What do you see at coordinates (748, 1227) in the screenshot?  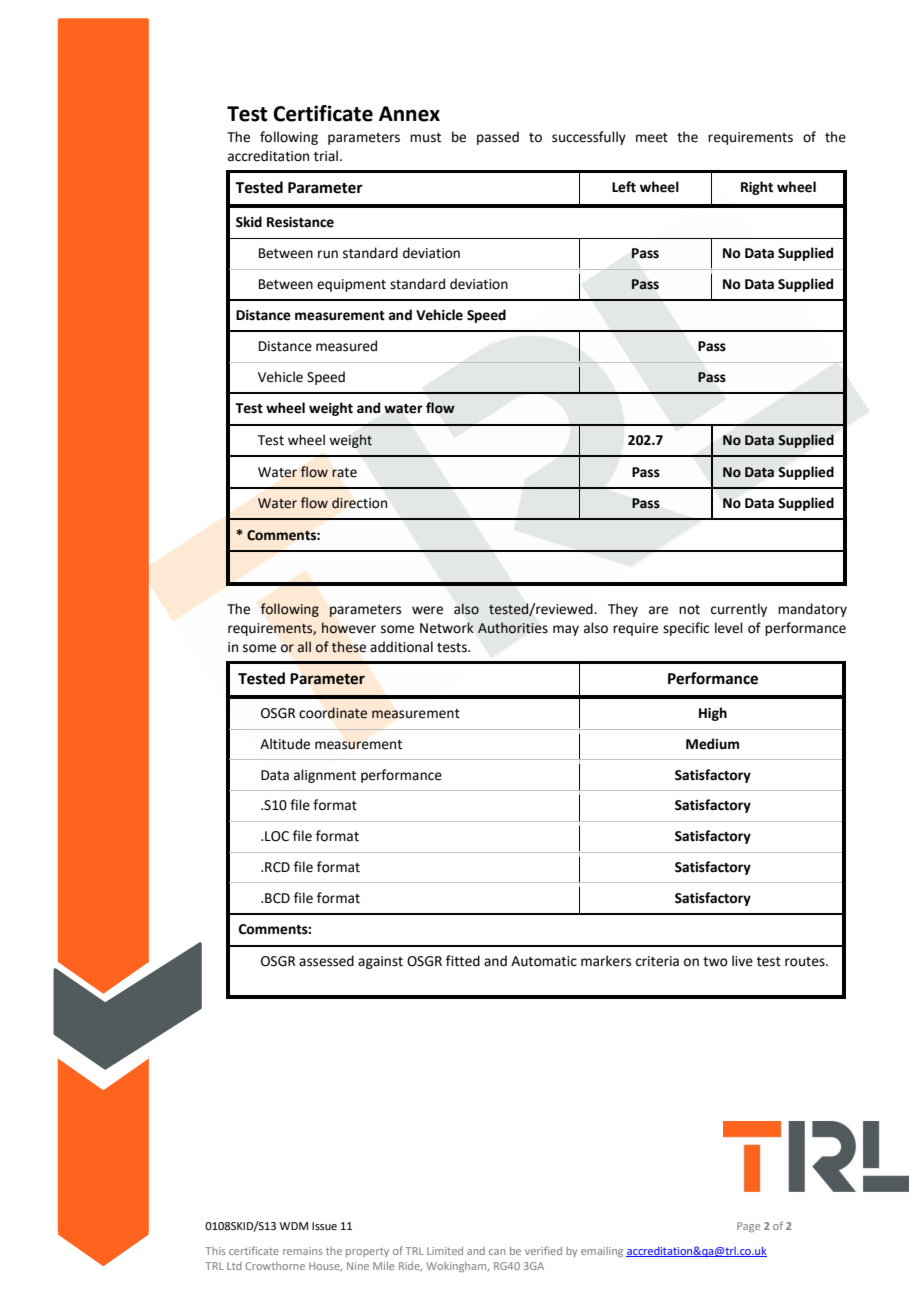 I see `Page` at bounding box center [748, 1227].
